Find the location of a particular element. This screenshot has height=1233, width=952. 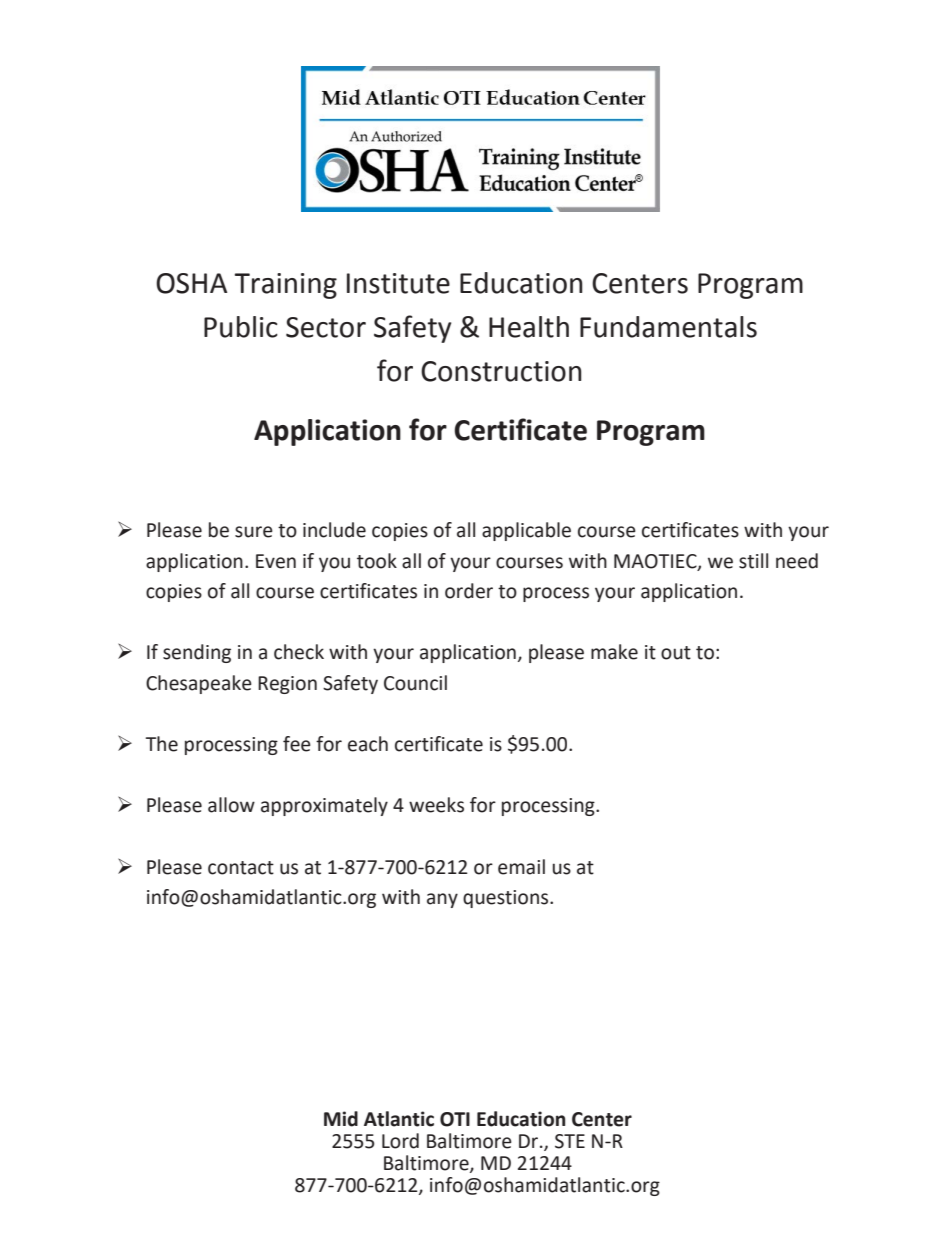

out is located at coordinates (676, 653).
